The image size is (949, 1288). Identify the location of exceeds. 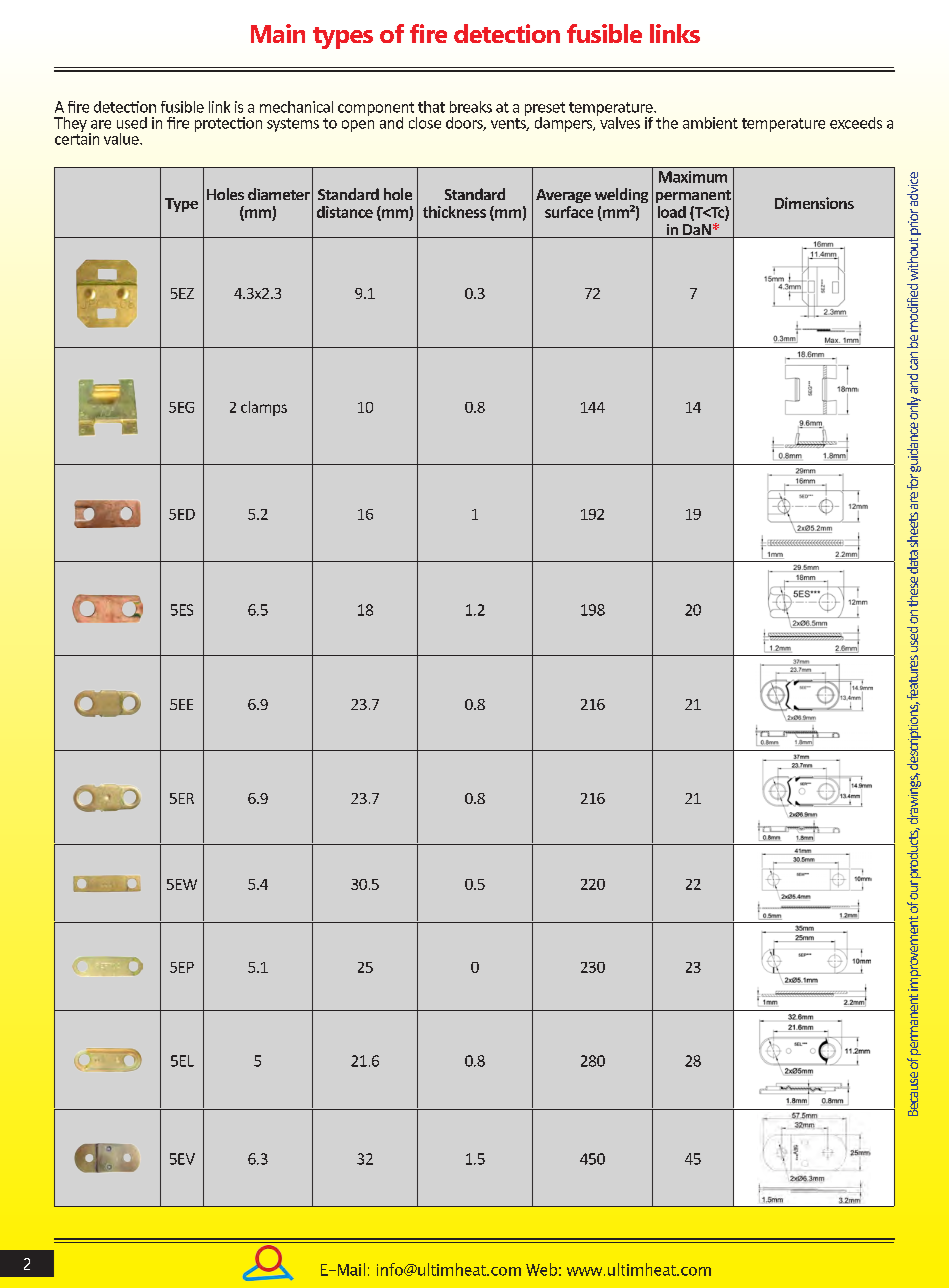
(856, 123).
